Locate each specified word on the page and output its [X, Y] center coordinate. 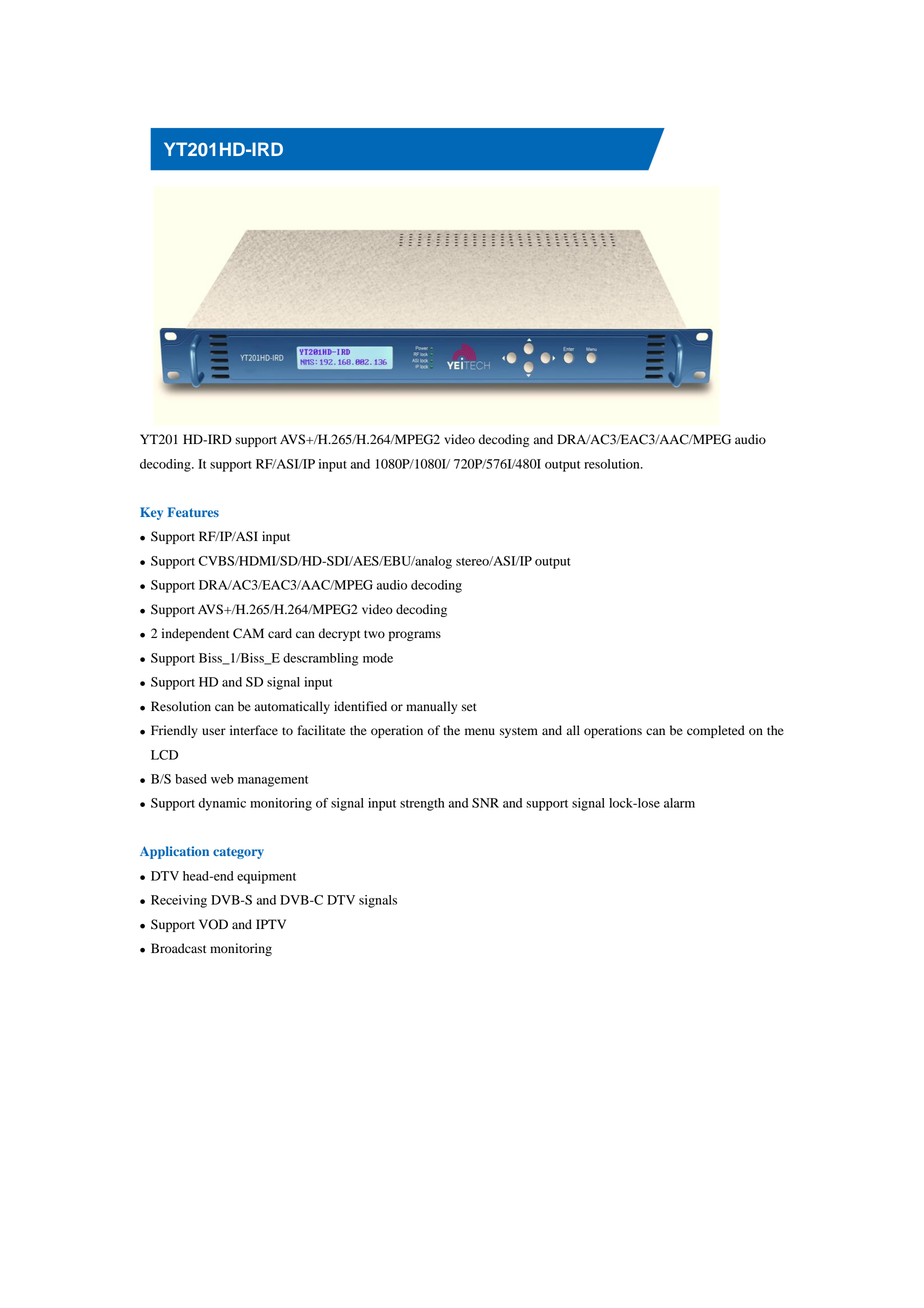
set [469, 707]
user [214, 732]
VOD [213, 924]
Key [151, 513]
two [374, 634]
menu [480, 731]
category [238, 853]
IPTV [271, 924]
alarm [679, 803]
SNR [485, 803]
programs [415, 636]
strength [422, 804]
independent [195, 634]
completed [716, 731]
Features [193, 512]
